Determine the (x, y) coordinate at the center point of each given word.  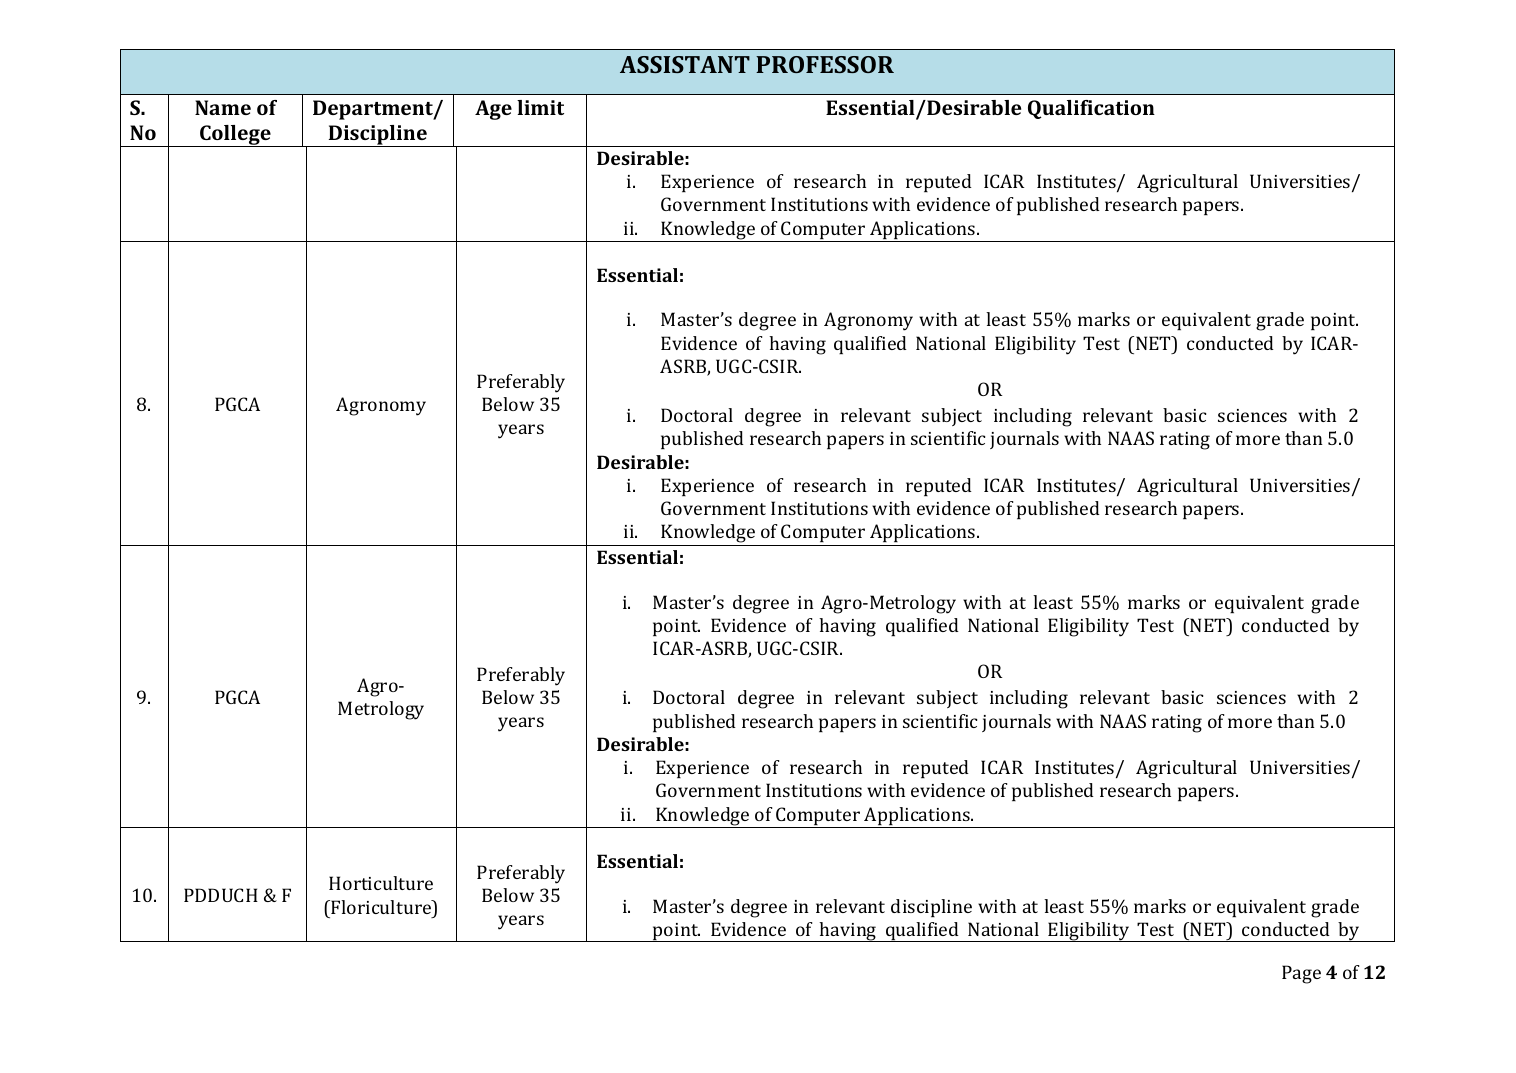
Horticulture (381, 883)
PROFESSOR (825, 64)
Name (223, 107)
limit (540, 107)
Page (1301, 974)
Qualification (1091, 109)
